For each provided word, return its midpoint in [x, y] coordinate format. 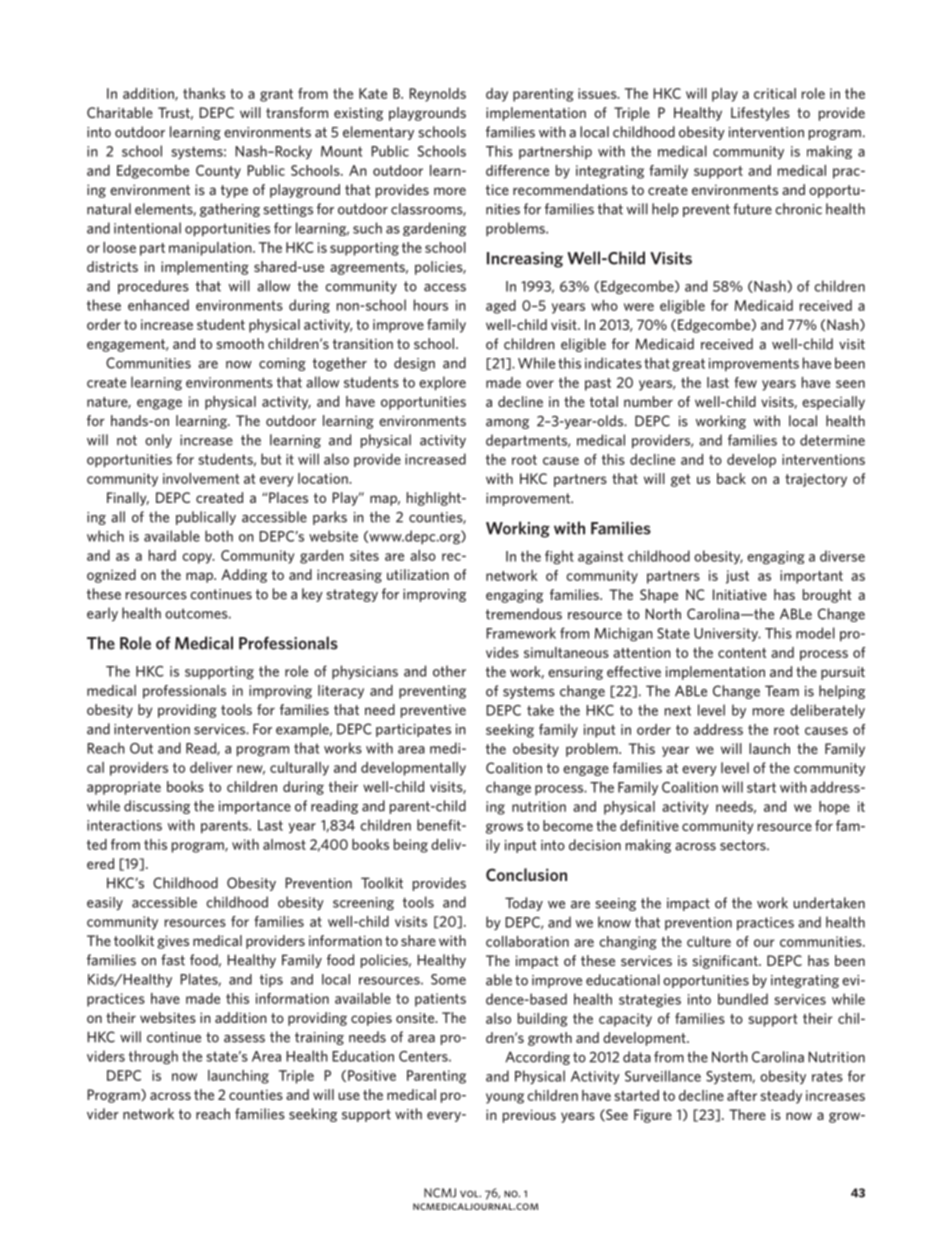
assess [244, 1039]
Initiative [740, 594]
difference [517, 170]
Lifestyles [760, 114]
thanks [204, 93]
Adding [244, 576]
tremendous [524, 614]
